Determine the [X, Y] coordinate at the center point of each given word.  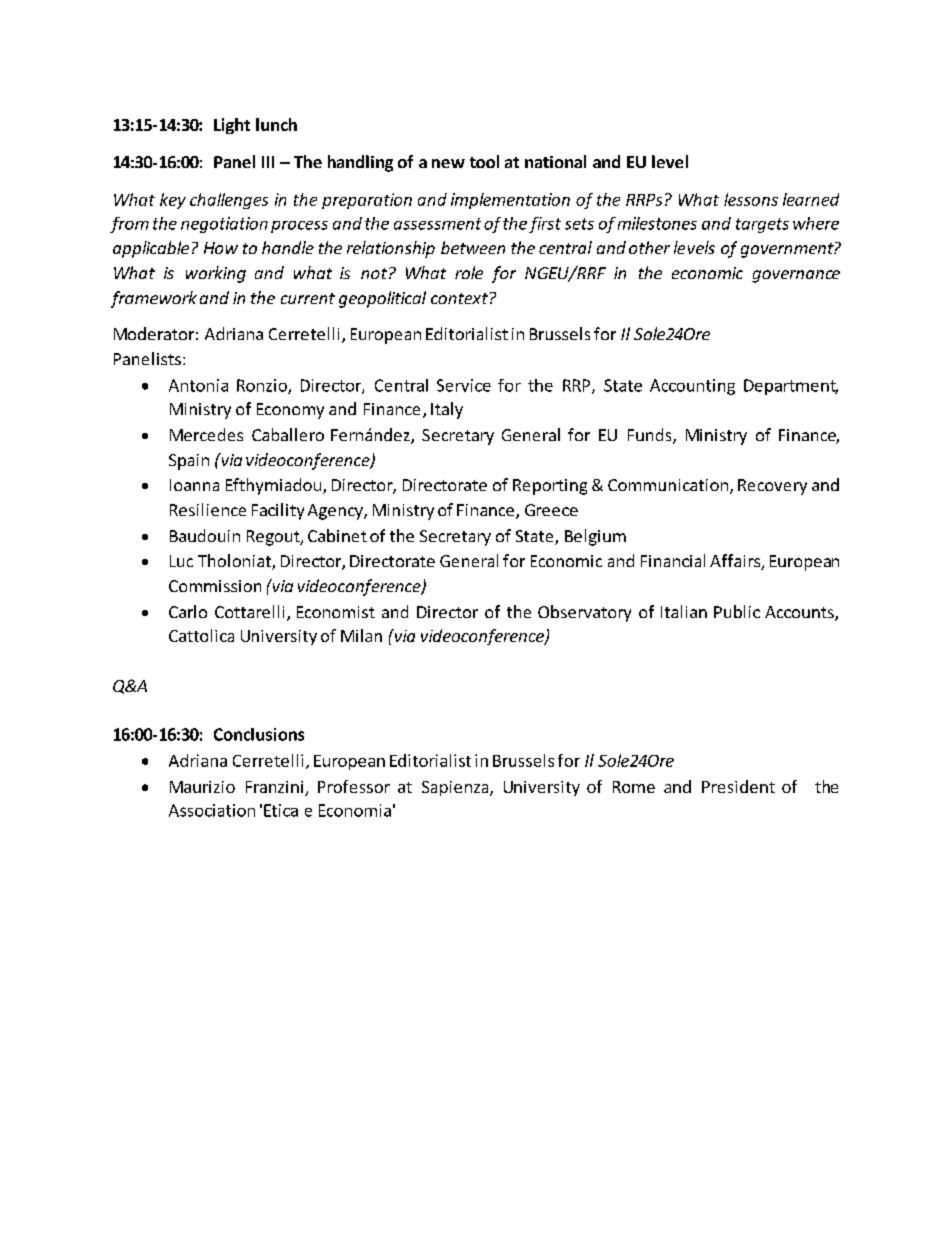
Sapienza [456, 788]
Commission [215, 586]
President [738, 786]
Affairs [736, 562]
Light [232, 126]
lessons [751, 199]
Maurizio [202, 787]
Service [464, 385]
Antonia [198, 385]
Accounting [692, 387]
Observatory [584, 613]
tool [484, 161]
